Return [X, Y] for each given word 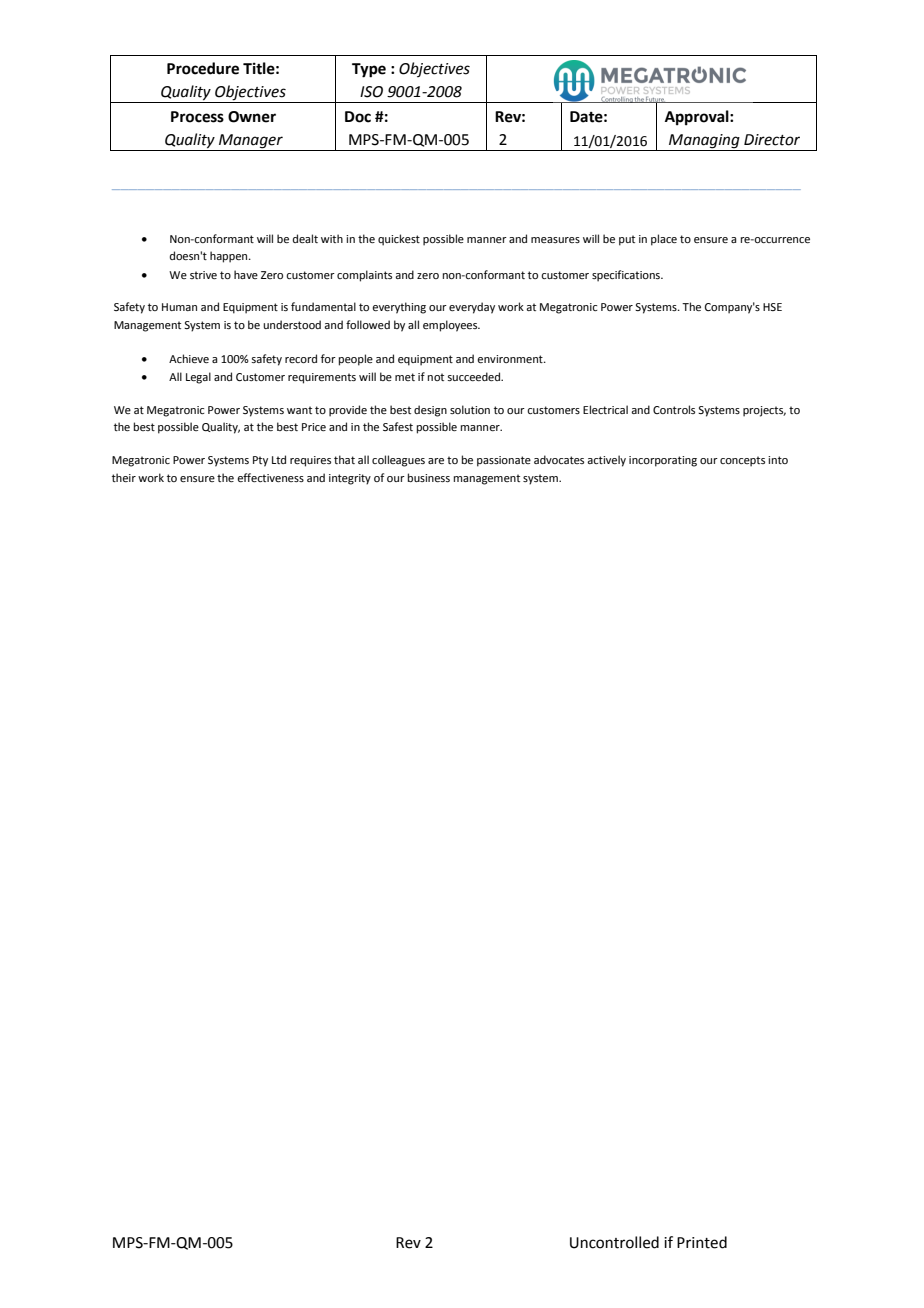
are [436, 461]
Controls [674, 409]
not [436, 377]
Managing [704, 141]
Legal [198, 378]
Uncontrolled [614, 1242]
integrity [350, 479]
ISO [371, 92]
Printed [702, 1242]
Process [197, 117]
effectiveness [270, 477]
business [429, 477]
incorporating [663, 461]
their [124, 477]
